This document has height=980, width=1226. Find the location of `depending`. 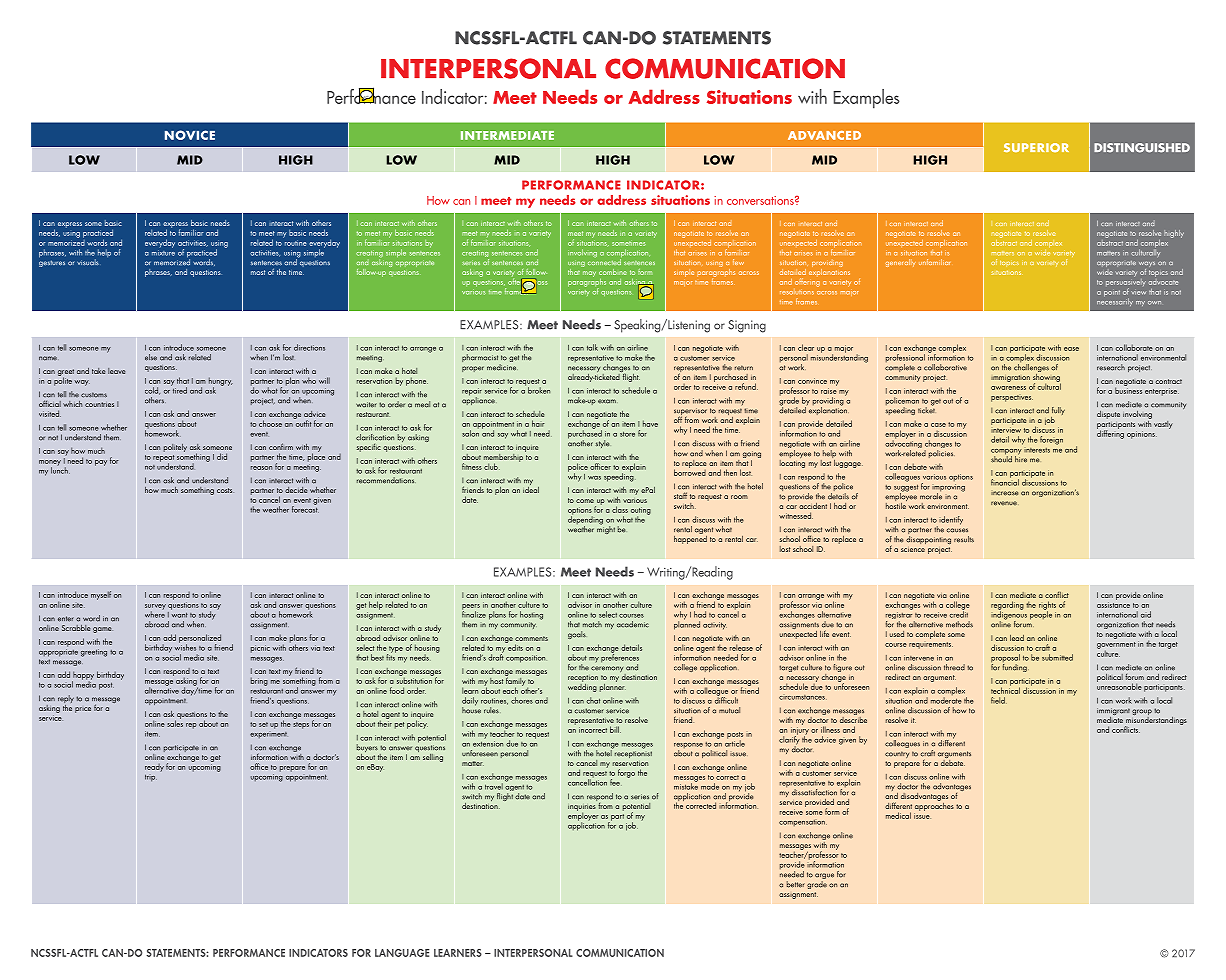

depending is located at coordinates (585, 520).
